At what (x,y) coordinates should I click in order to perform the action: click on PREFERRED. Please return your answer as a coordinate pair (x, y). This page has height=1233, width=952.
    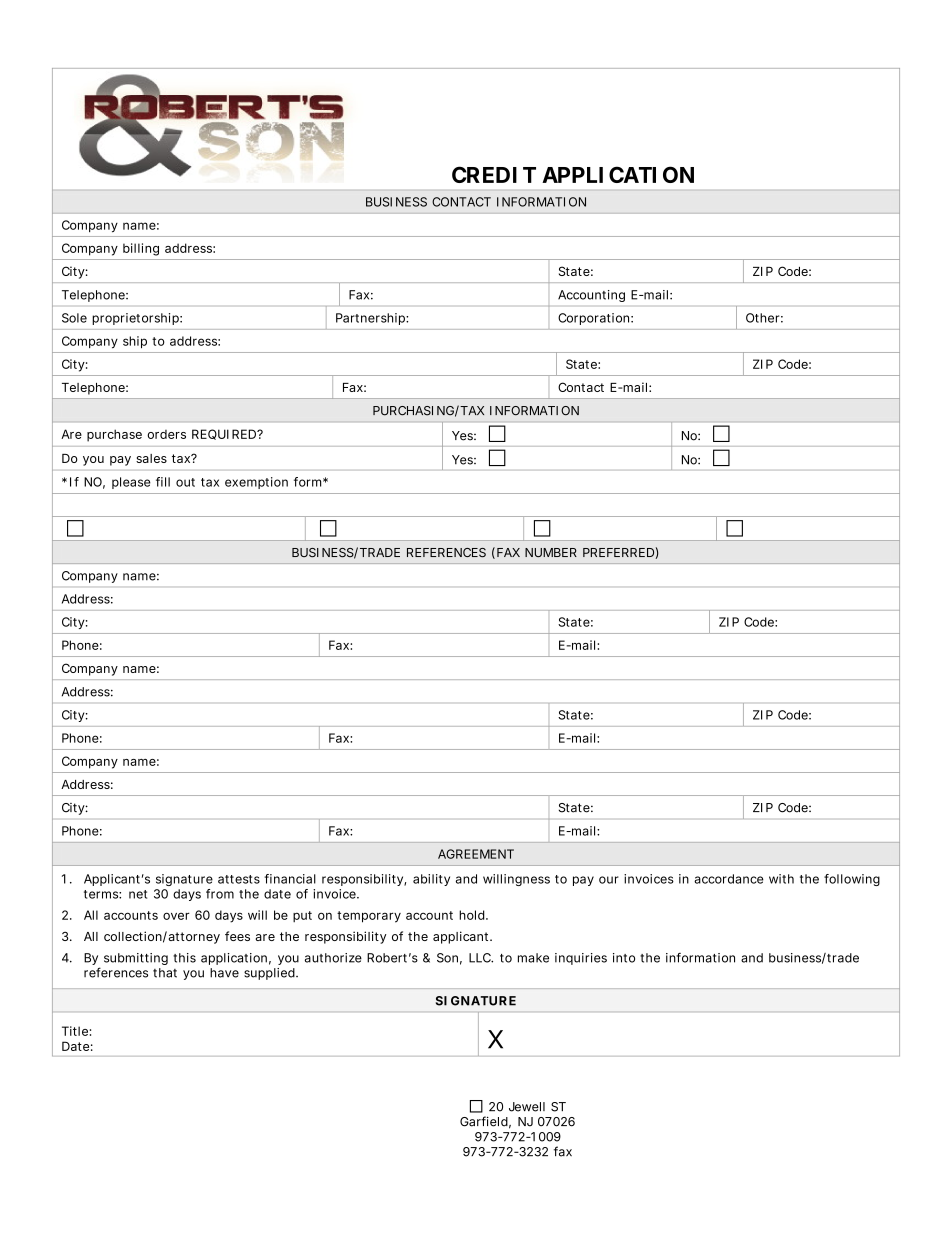
    Looking at the image, I should click on (618, 552).
